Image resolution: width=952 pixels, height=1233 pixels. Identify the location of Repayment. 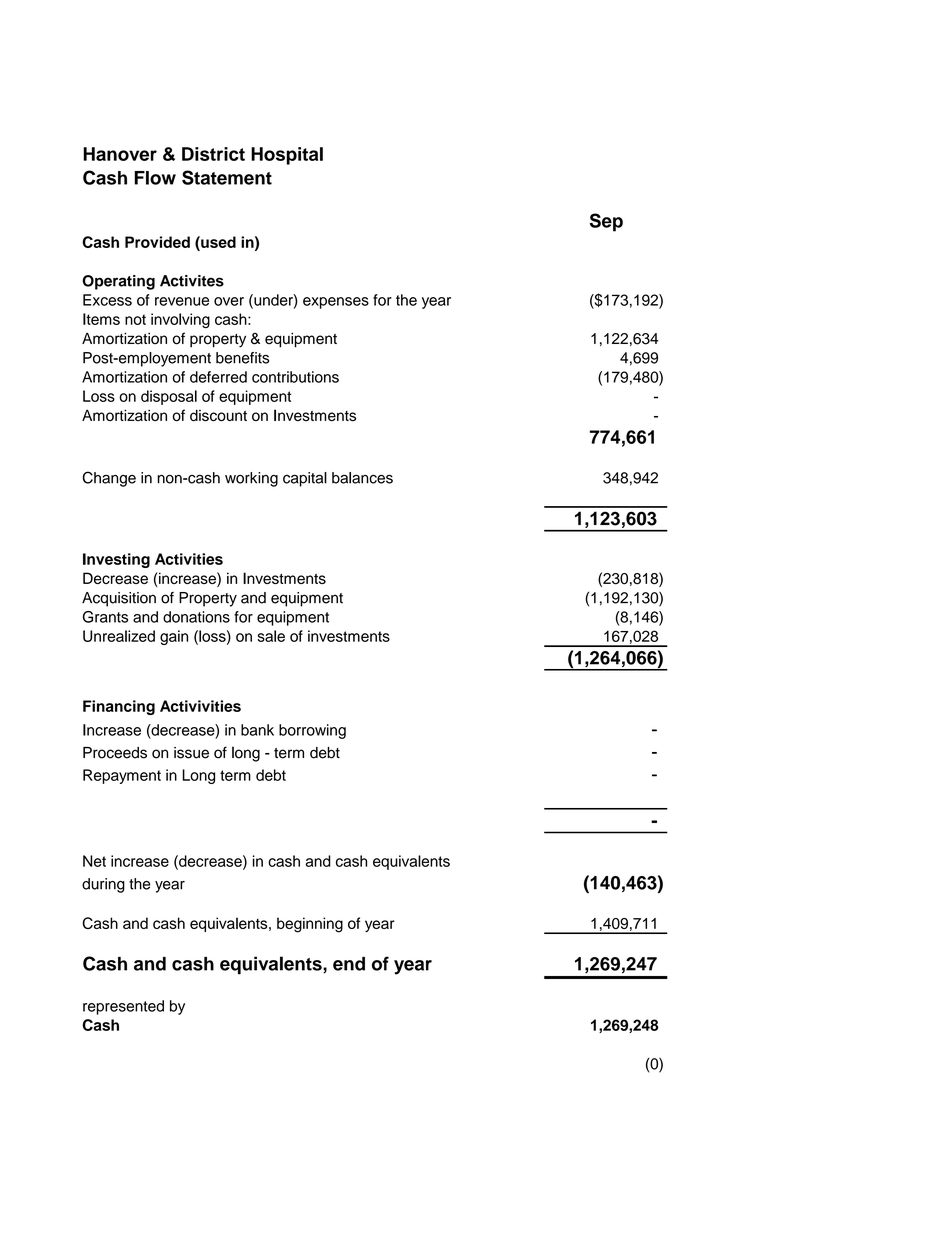
(122, 776).
